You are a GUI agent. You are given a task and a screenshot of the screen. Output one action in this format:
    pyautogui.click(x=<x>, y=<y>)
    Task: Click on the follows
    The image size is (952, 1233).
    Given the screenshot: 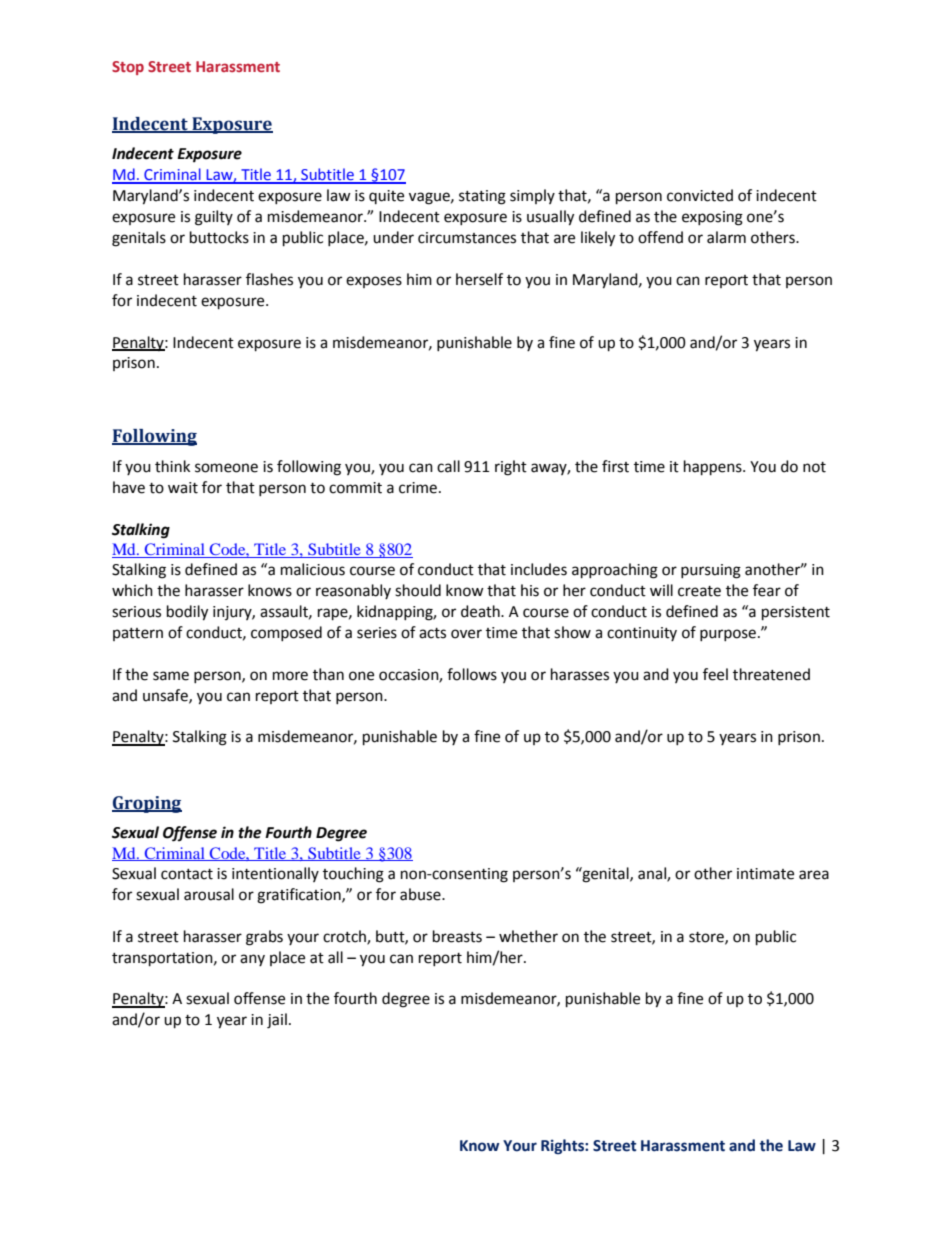 What is the action you would take?
    pyautogui.click(x=472, y=674)
